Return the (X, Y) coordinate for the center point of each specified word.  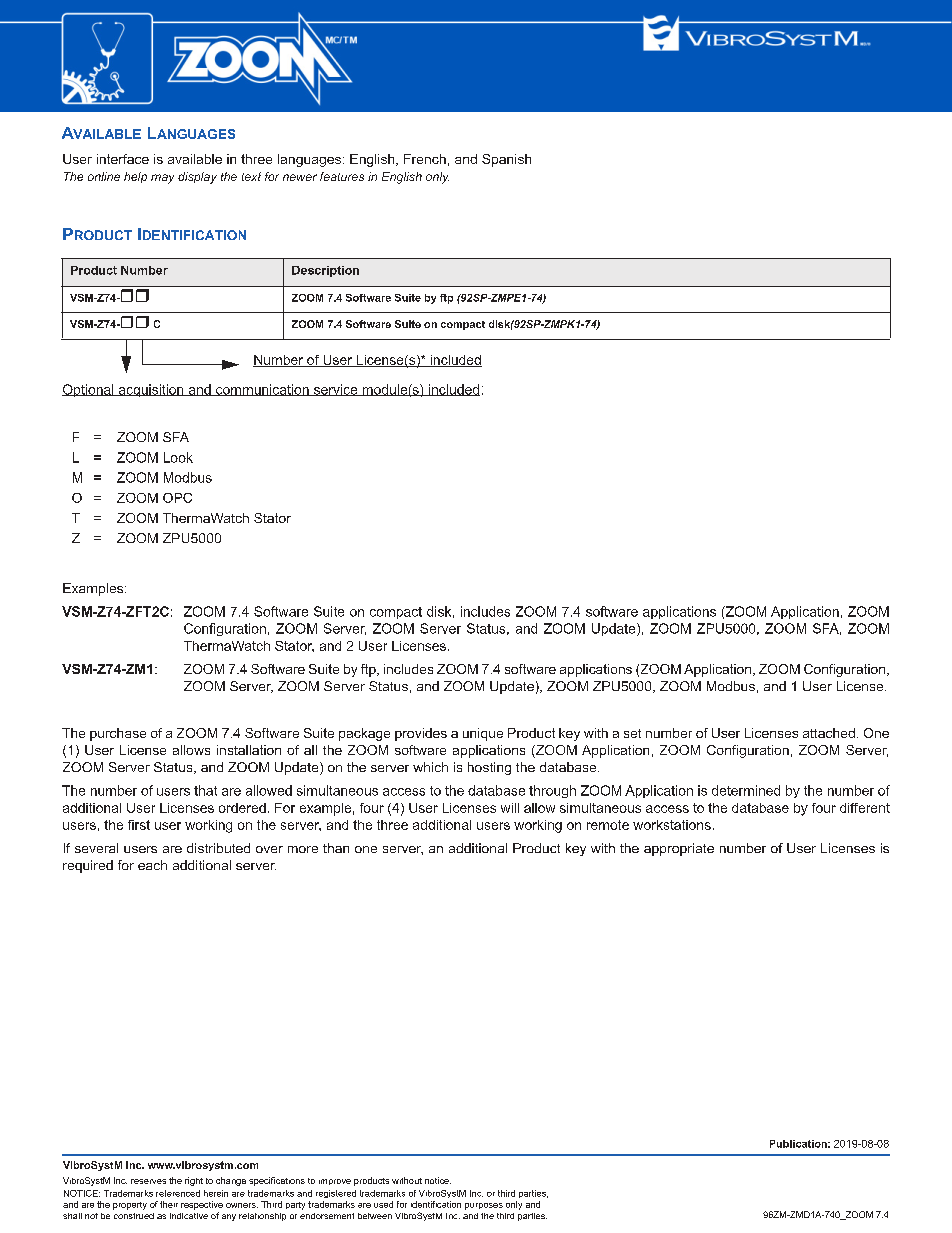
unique (483, 734)
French (425, 159)
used (383, 1204)
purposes (484, 1206)
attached (829, 733)
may (162, 179)
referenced (178, 1193)
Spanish (506, 160)
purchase (118, 734)
